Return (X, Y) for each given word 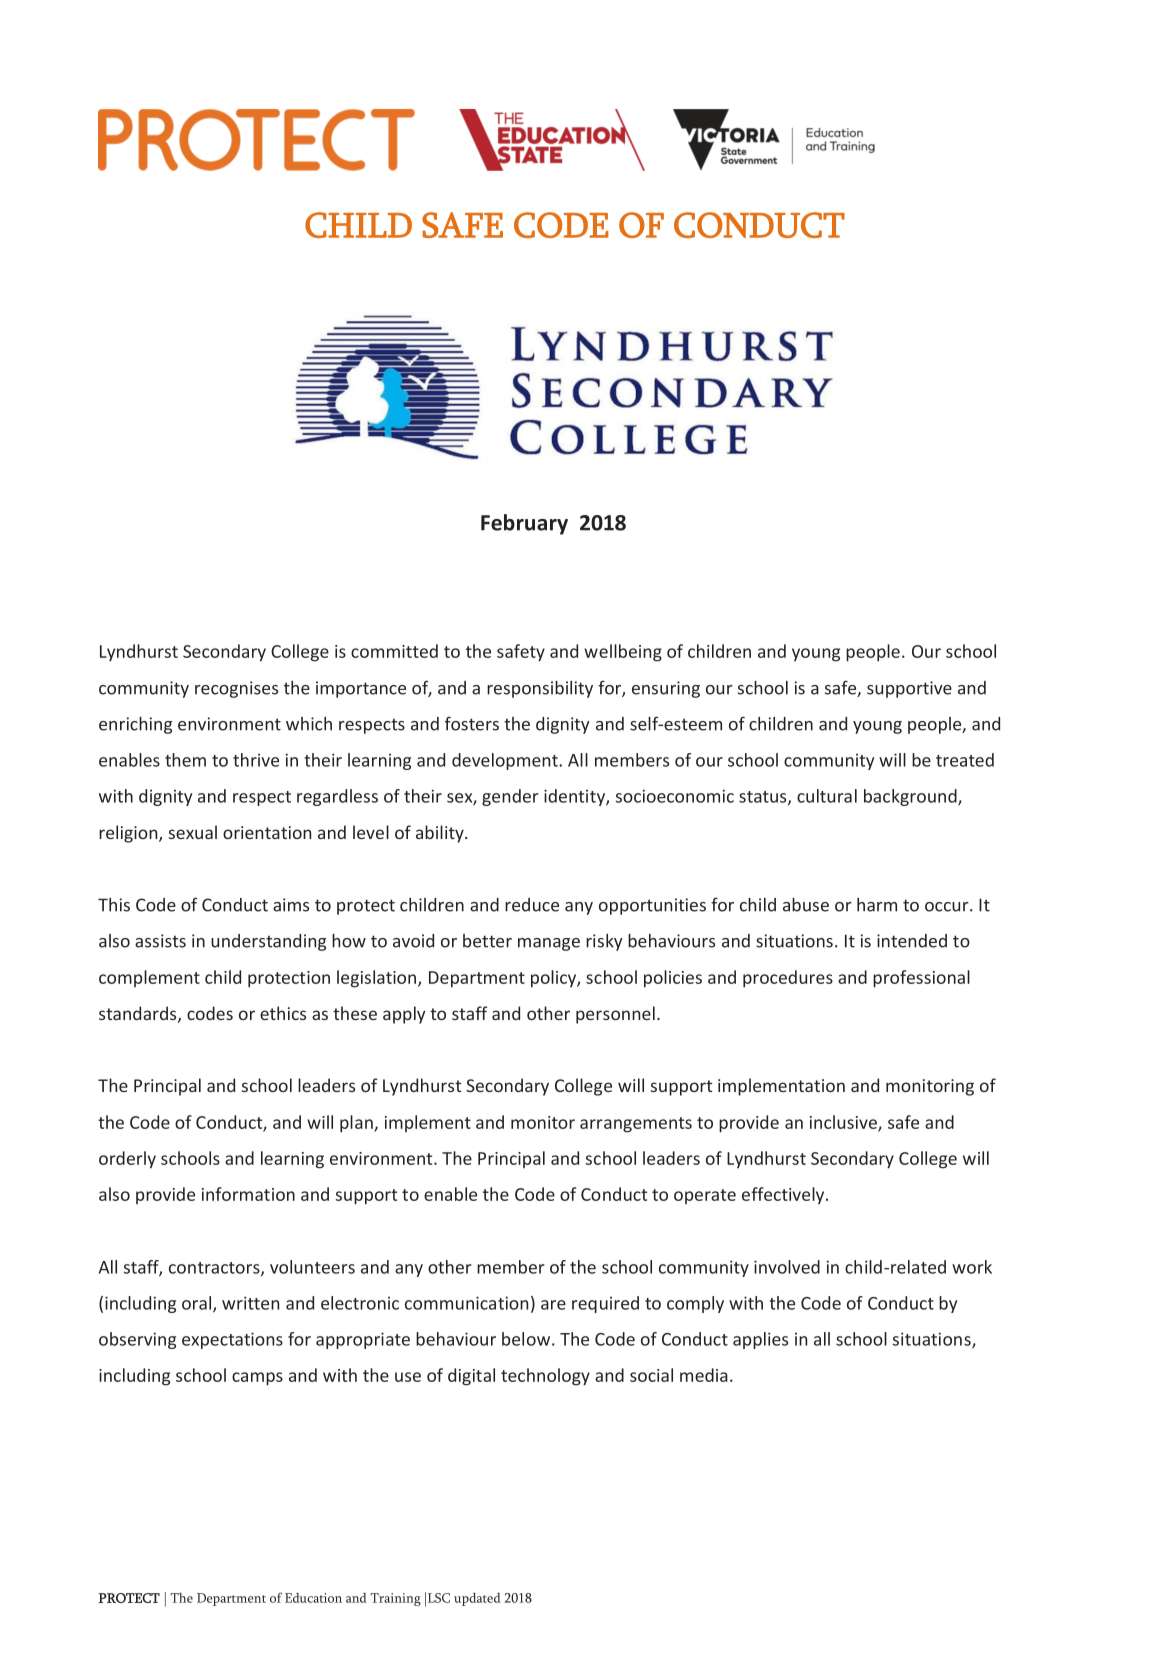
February (524, 524)
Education (313, 1598)
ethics (283, 1013)
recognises (236, 689)
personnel (615, 1015)
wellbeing (623, 653)
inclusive (844, 1123)
